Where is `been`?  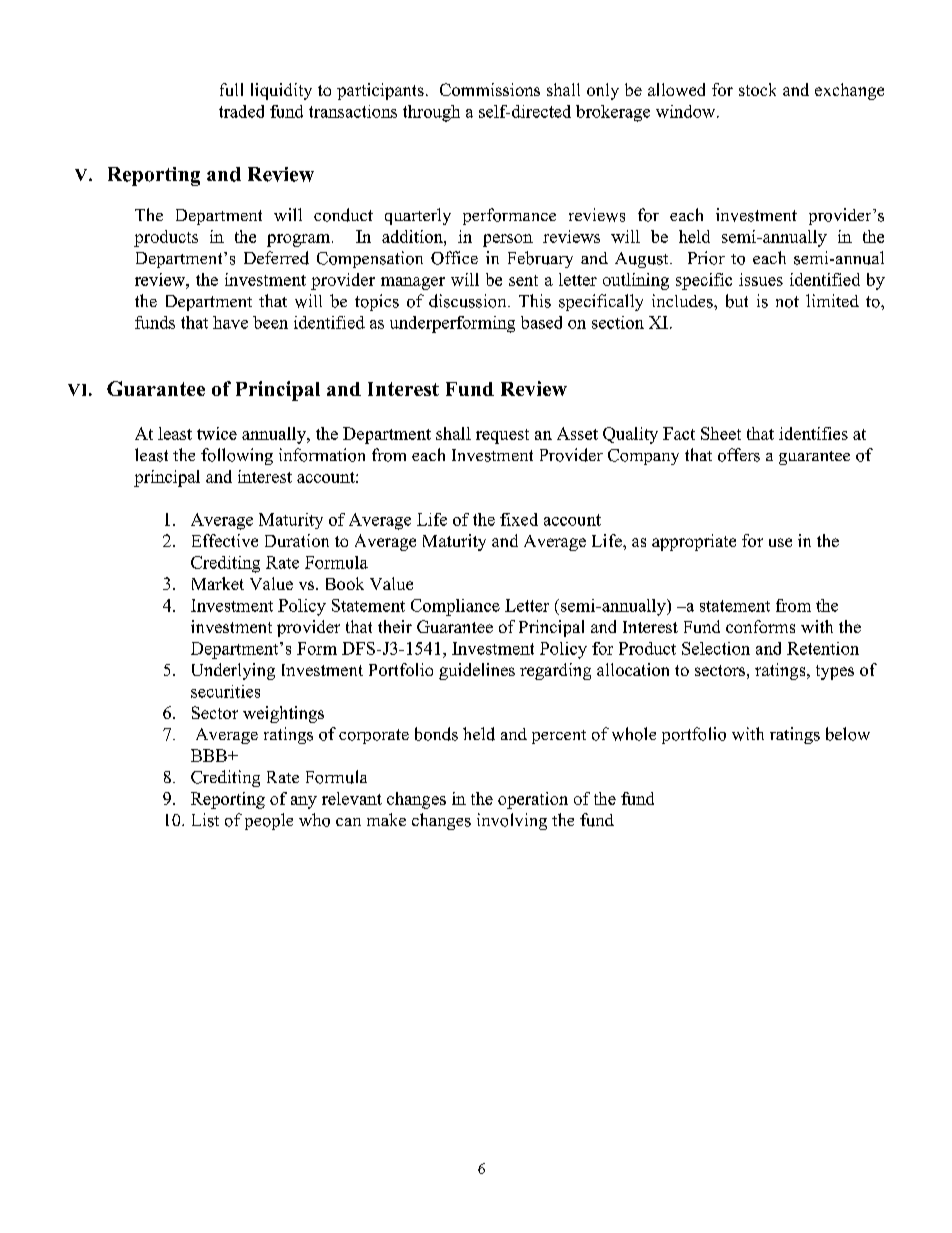
been is located at coordinates (270, 322).
